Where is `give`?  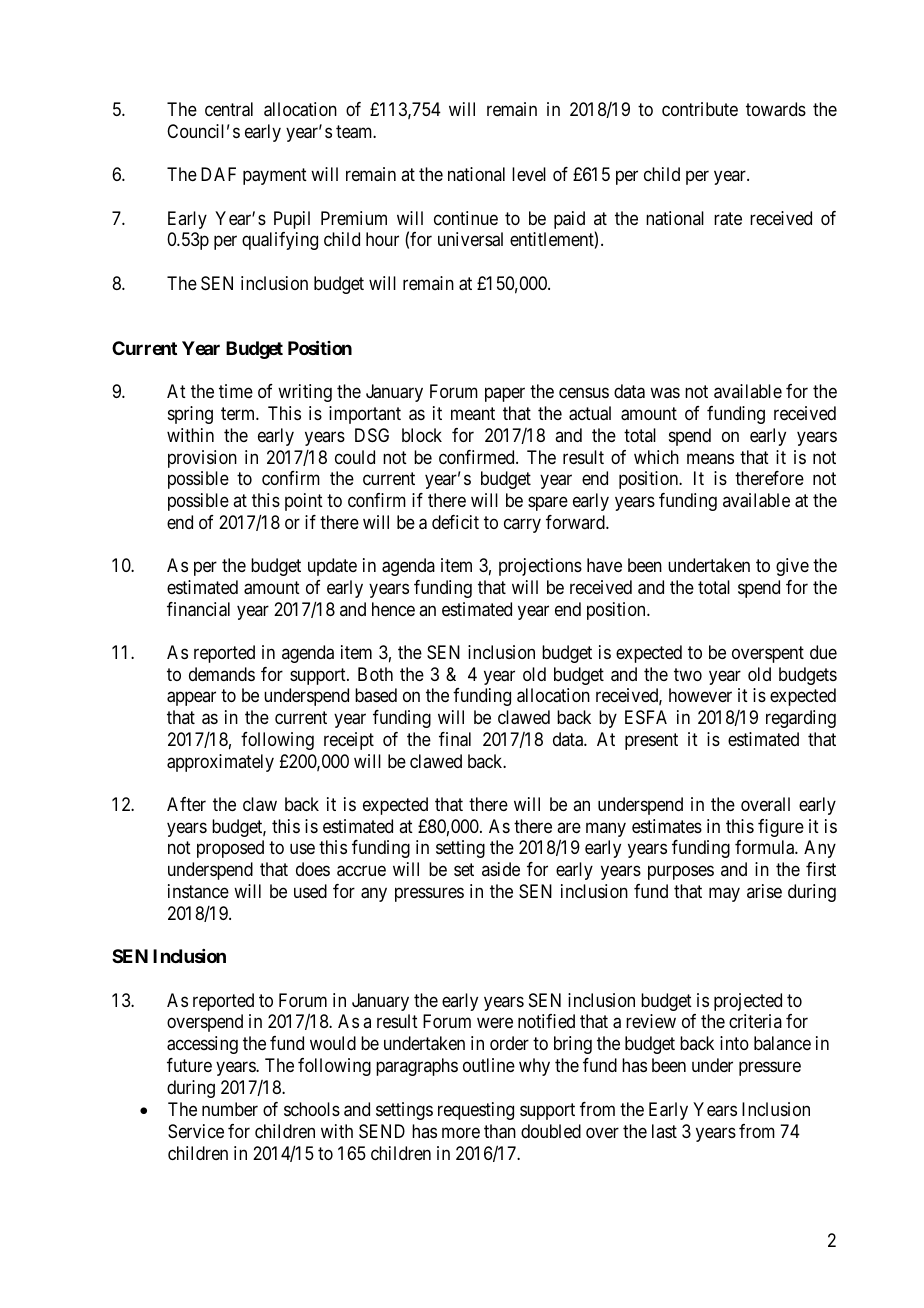 give is located at coordinates (792, 567).
